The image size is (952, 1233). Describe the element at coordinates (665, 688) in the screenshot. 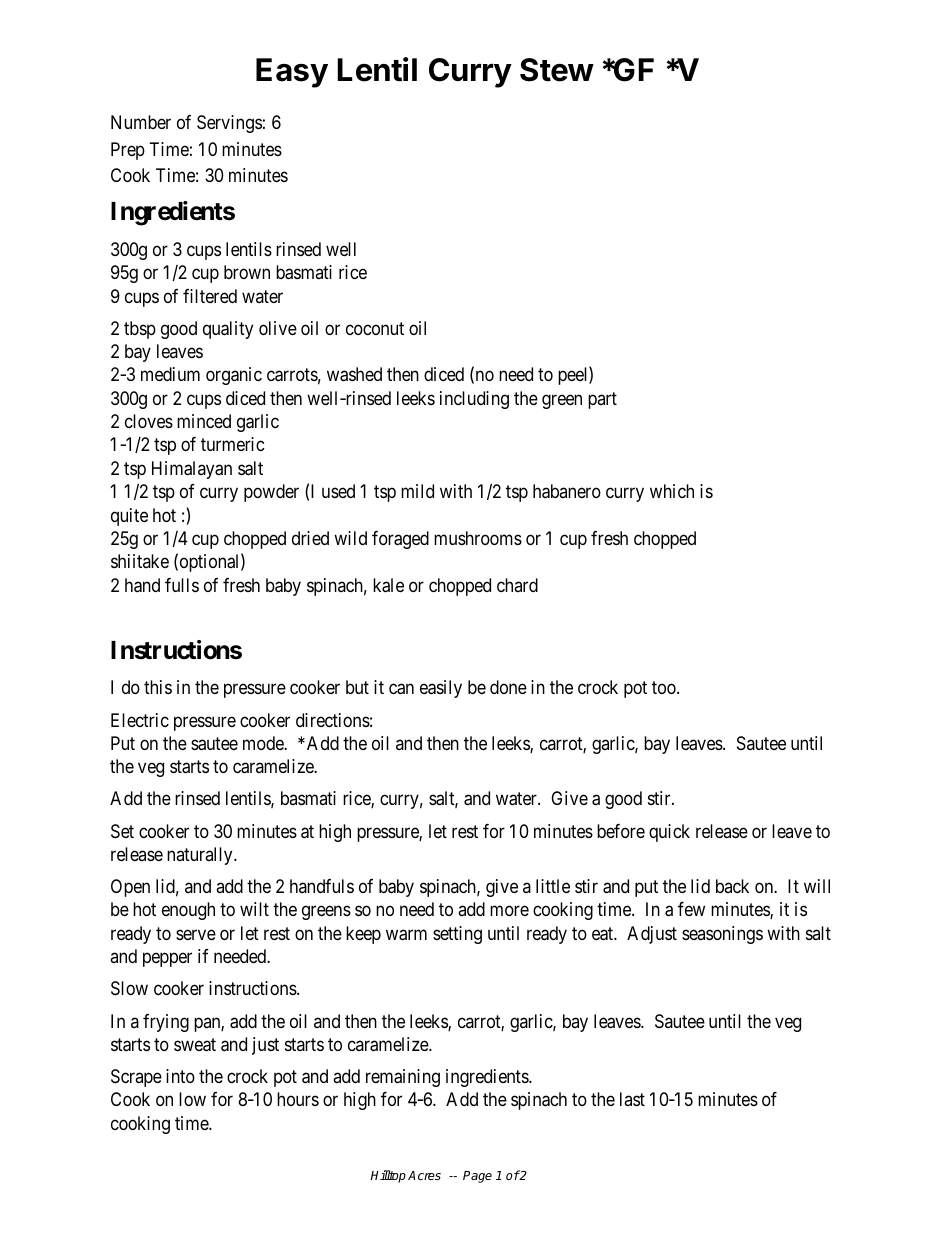

I see `too` at that location.
